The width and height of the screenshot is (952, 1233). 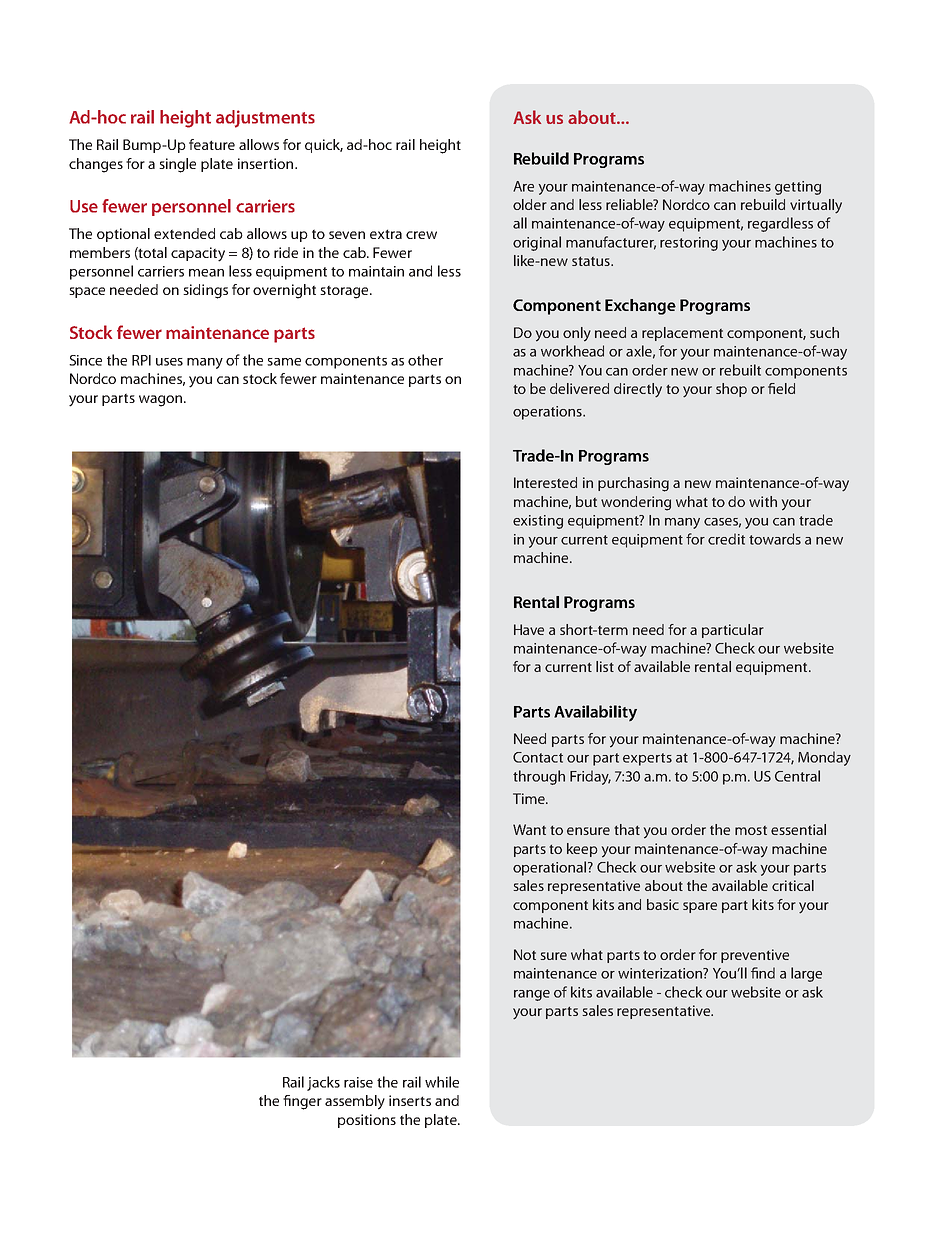 What do you see at coordinates (798, 188) in the screenshot?
I see `getting` at bounding box center [798, 188].
